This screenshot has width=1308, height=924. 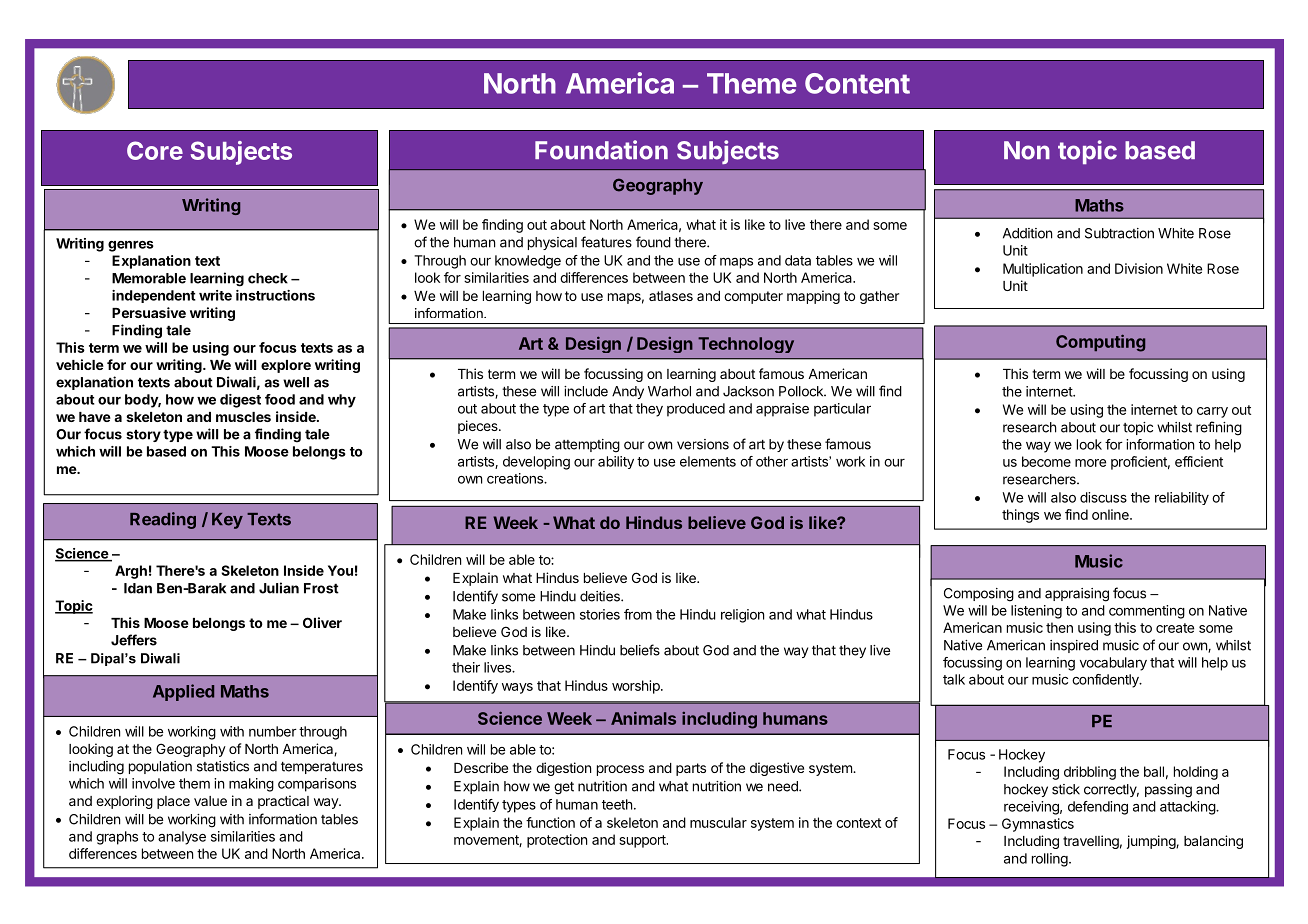 I want to click on muscles, so click(x=243, y=417).
